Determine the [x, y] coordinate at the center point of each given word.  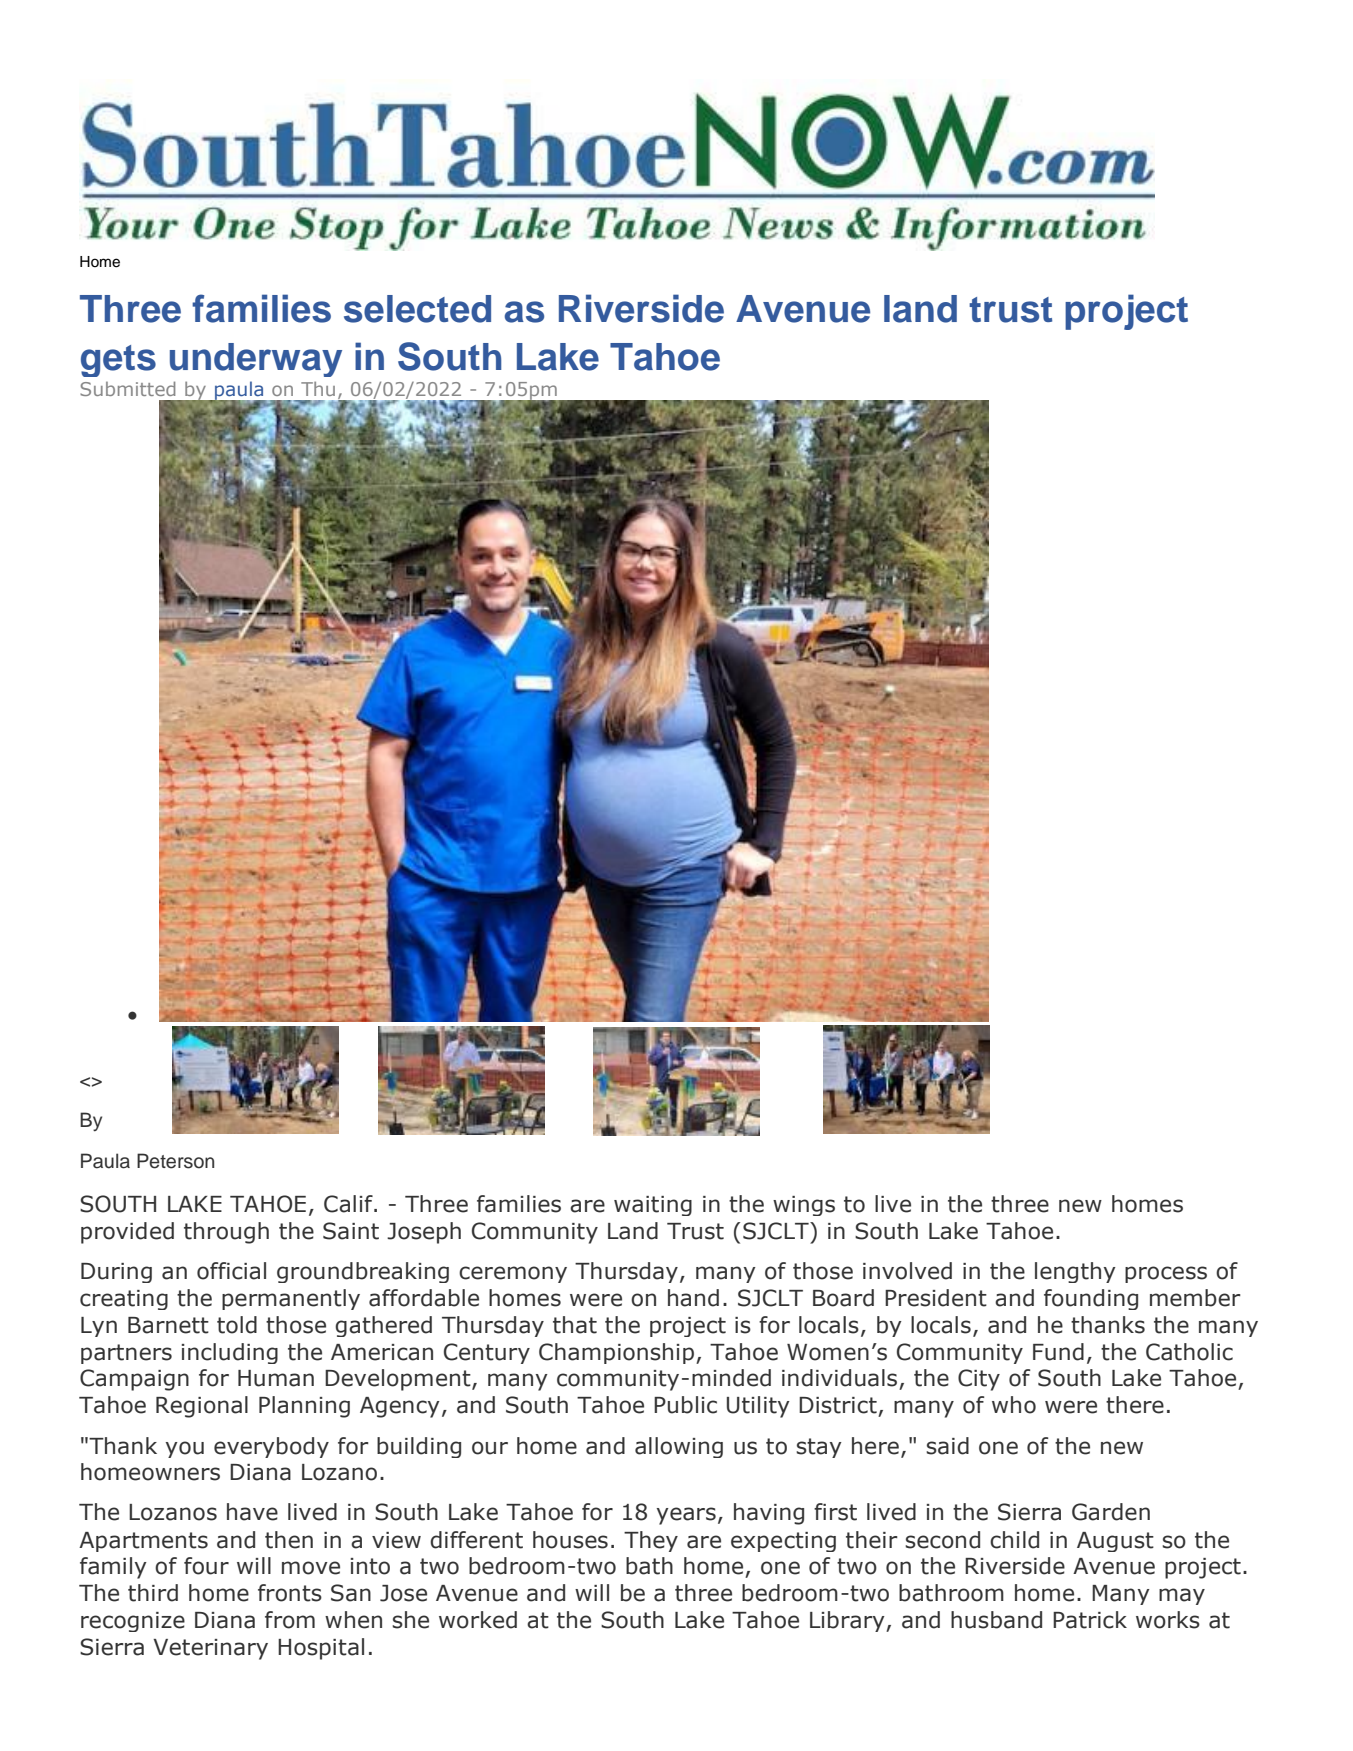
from [290, 1620]
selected [417, 309]
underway [256, 360]
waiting [653, 1206]
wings [804, 1206]
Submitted [127, 388]
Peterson [175, 1161]
